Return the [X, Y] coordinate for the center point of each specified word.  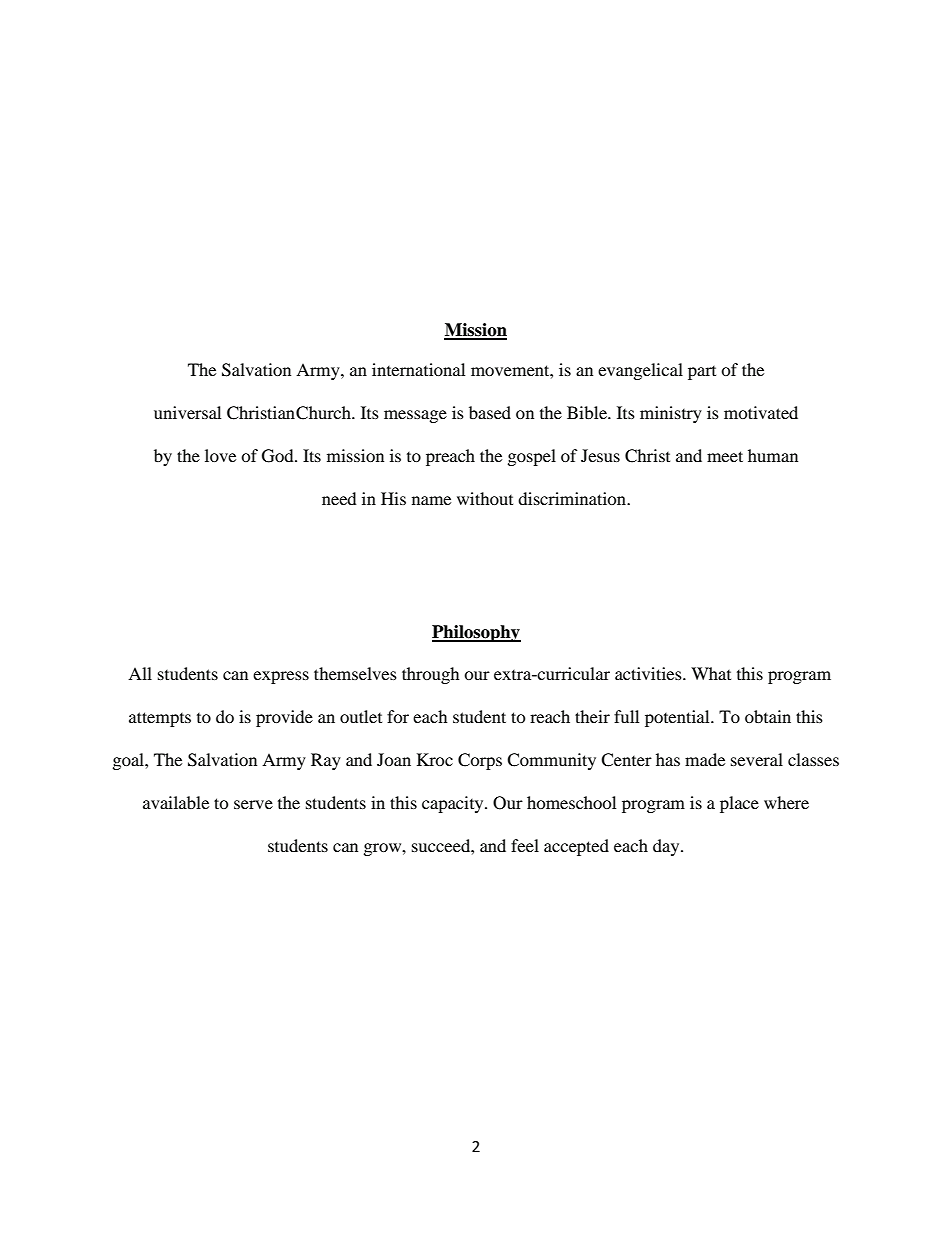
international [418, 369]
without [485, 498]
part [702, 373]
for [398, 716]
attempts [160, 719]
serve [253, 804]
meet [725, 456]
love [220, 455]
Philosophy [476, 633]
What [711, 673]
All [140, 673]
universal [187, 412]
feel [525, 845]
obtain [768, 716]
